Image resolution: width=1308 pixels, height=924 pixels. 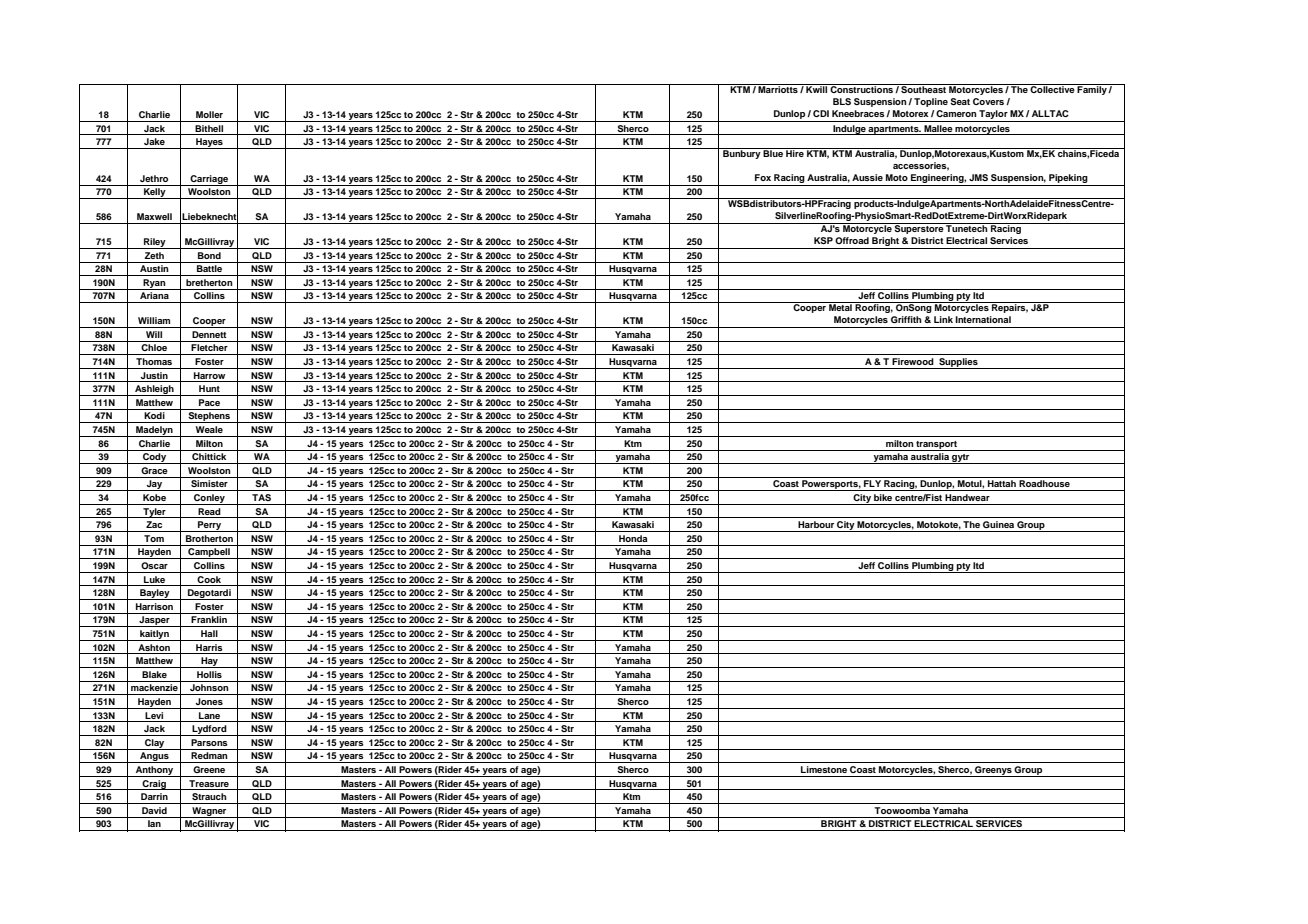 What do you see at coordinates (209, 812) in the document?
I see `Wagner` at bounding box center [209, 812].
